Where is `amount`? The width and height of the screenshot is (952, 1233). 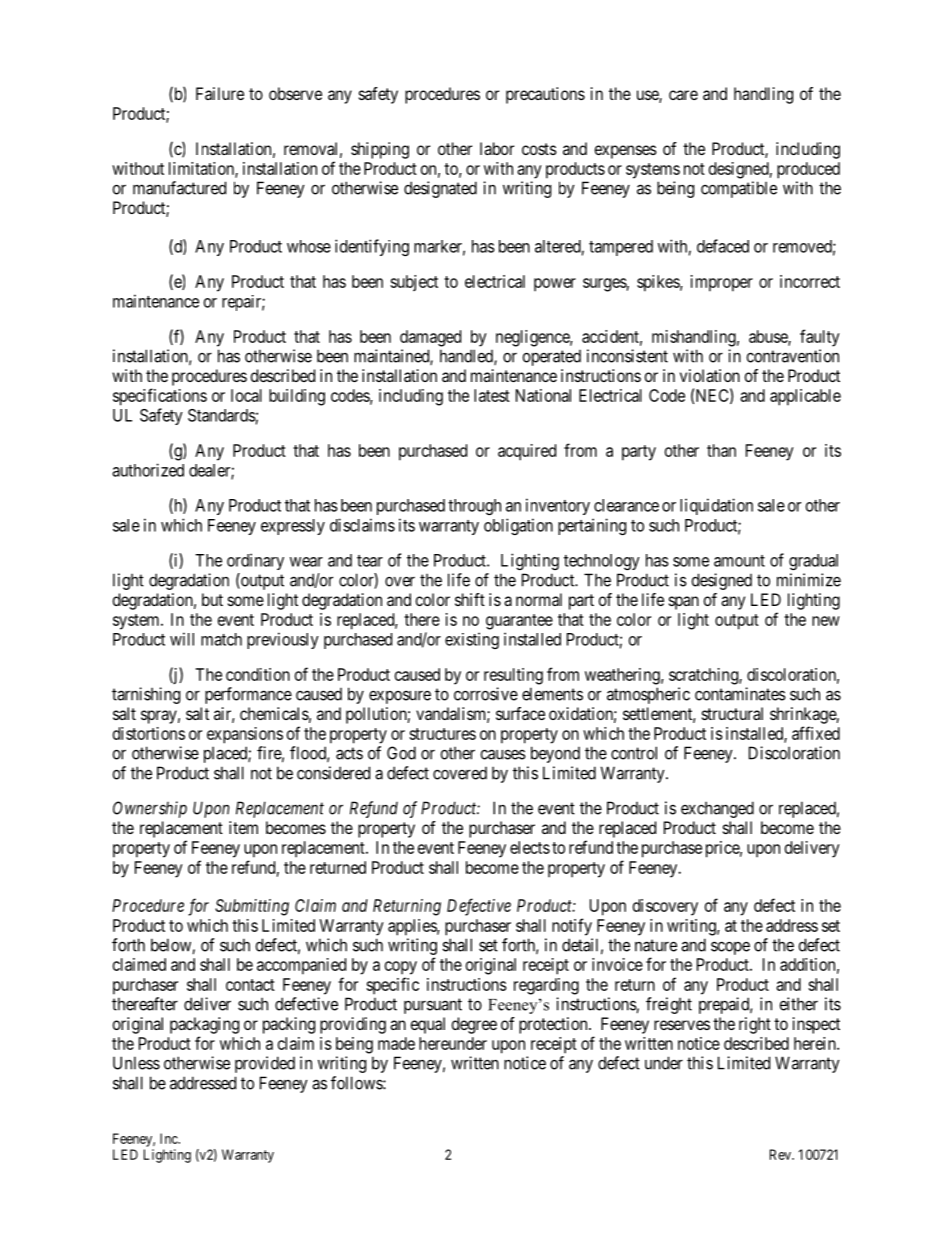 amount is located at coordinates (739, 561).
